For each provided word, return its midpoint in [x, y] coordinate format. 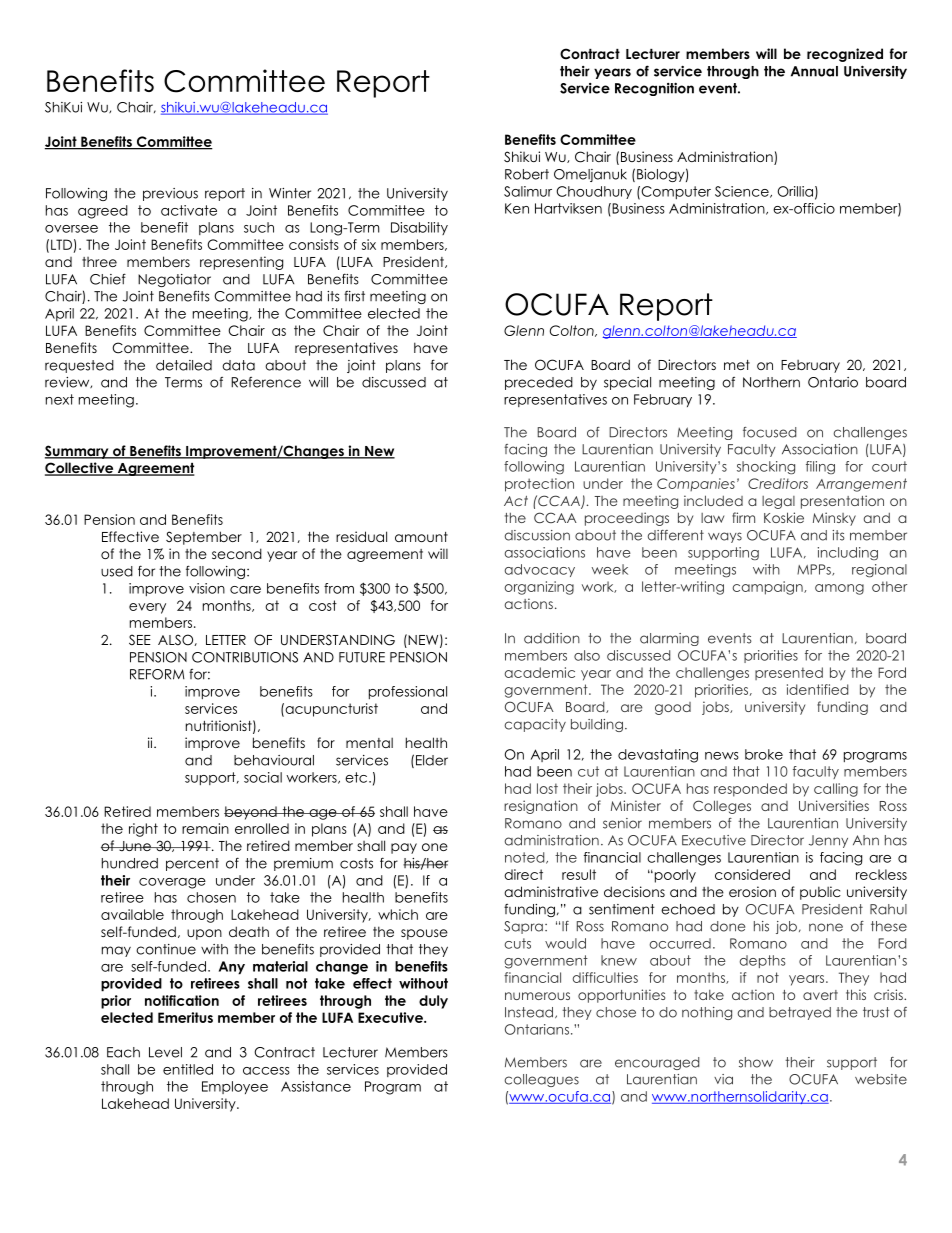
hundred [130, 863]
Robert [527, 174]
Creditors [778, 483]
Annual [814, 71]
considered [752, 874]
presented [789, 673]
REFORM [157, 674]
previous [170, 194]
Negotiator [174, 280]
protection [539, 485]
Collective [80, 469]
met [737, 365]
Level [165, 1052]
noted [526, 858]
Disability [419, 228]
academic [540, 672]
